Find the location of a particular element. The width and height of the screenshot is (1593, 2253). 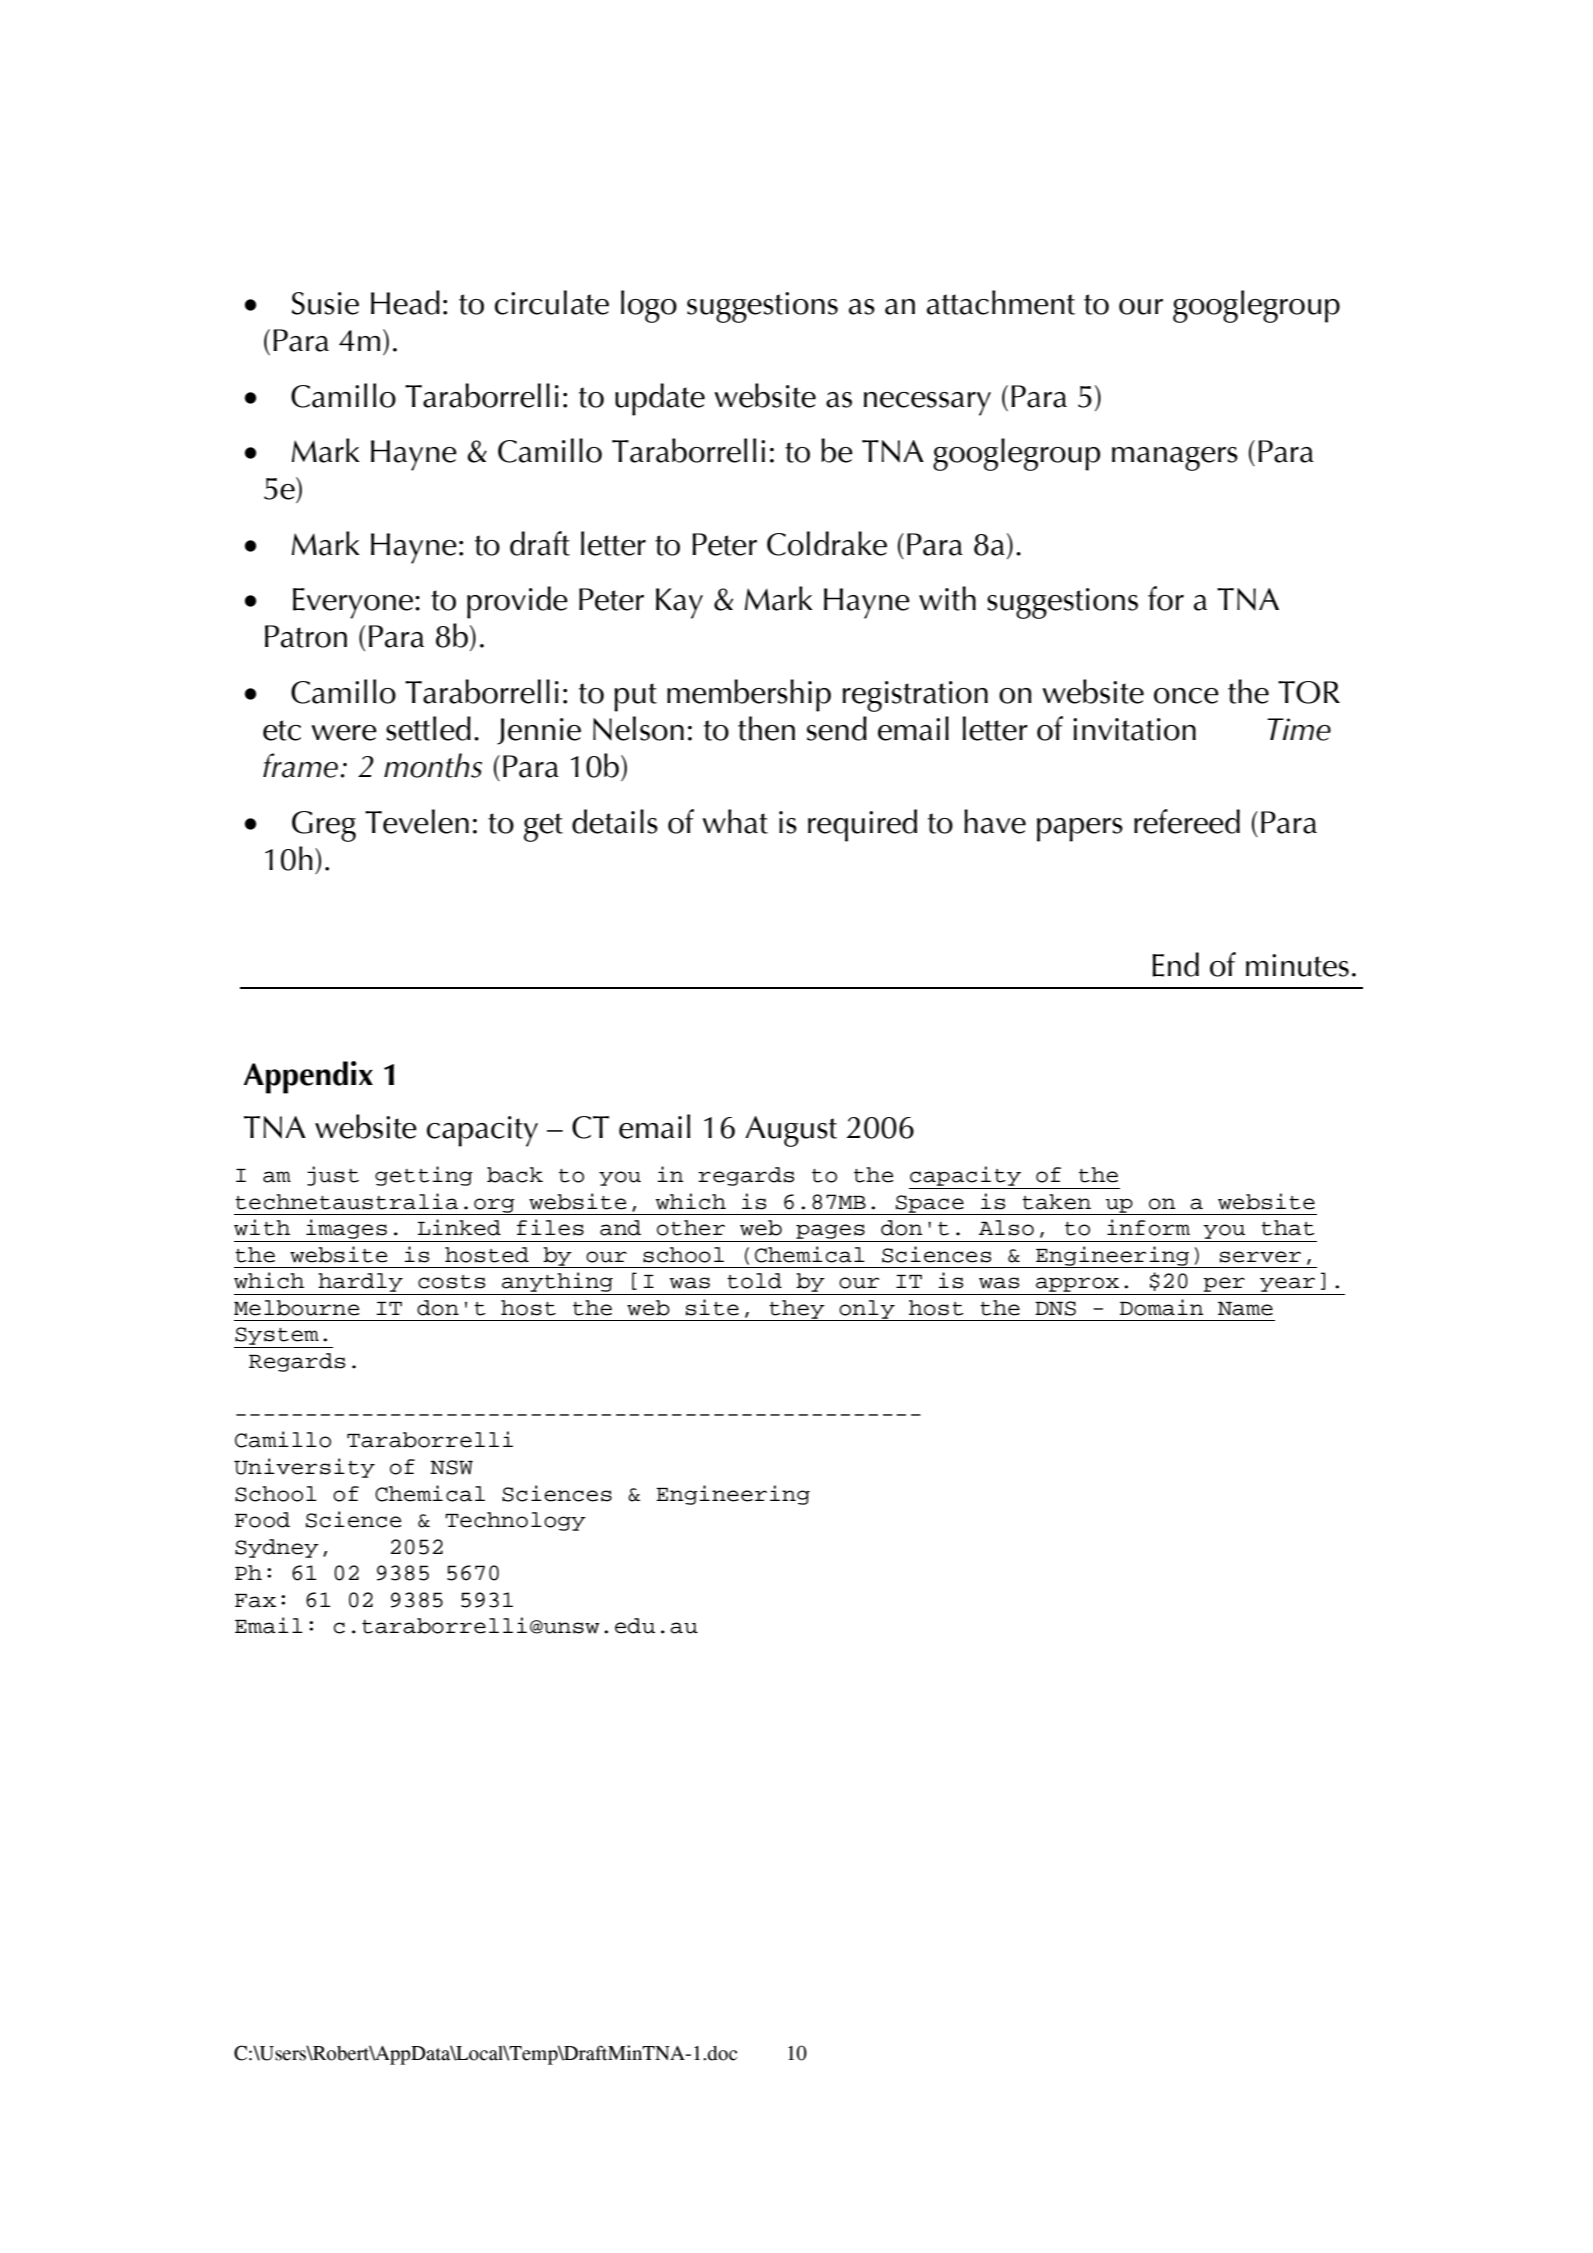

once is located at coordinates (1186, 696).
